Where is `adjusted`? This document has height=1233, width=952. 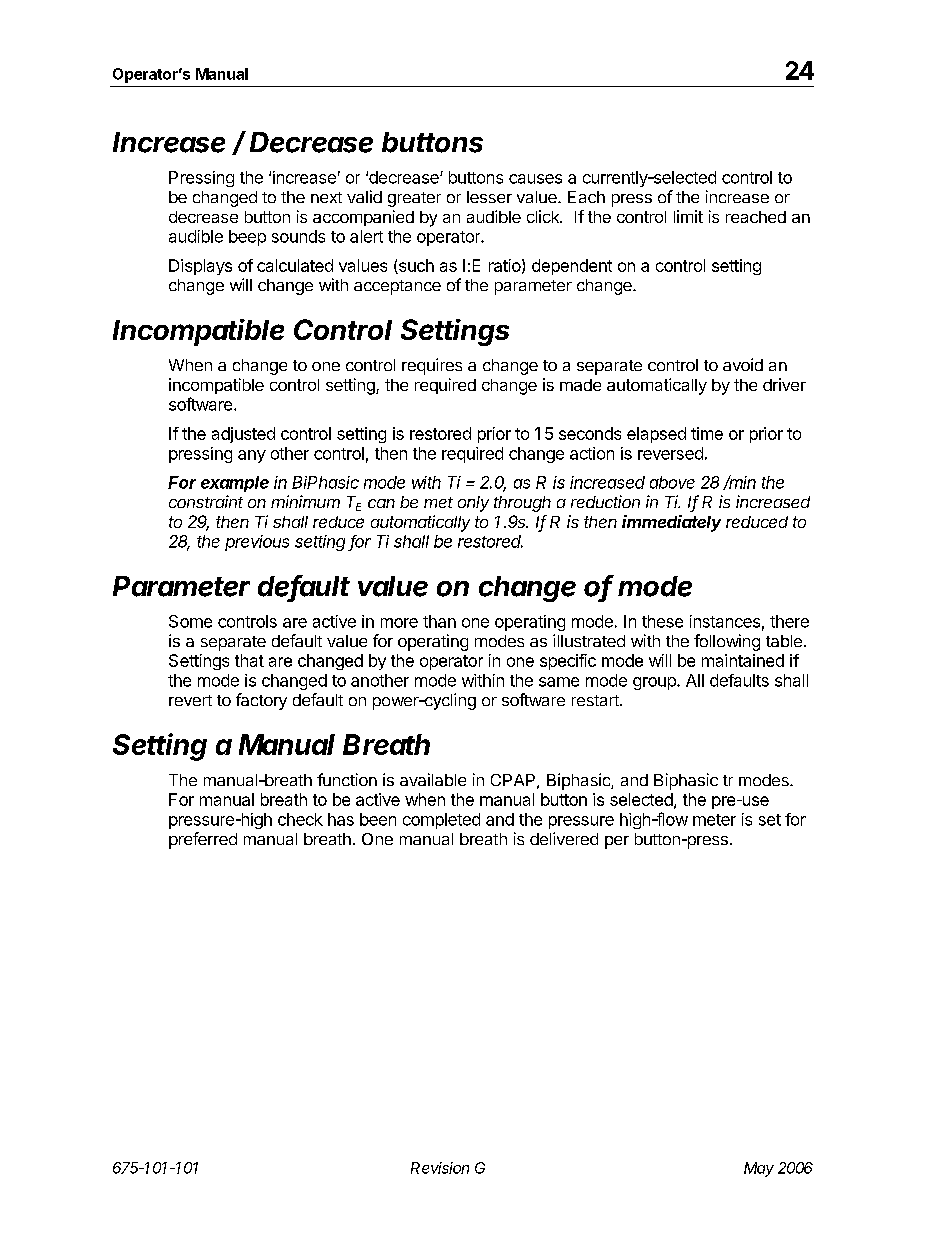 adjusted is located at coordinates (243, 435).
